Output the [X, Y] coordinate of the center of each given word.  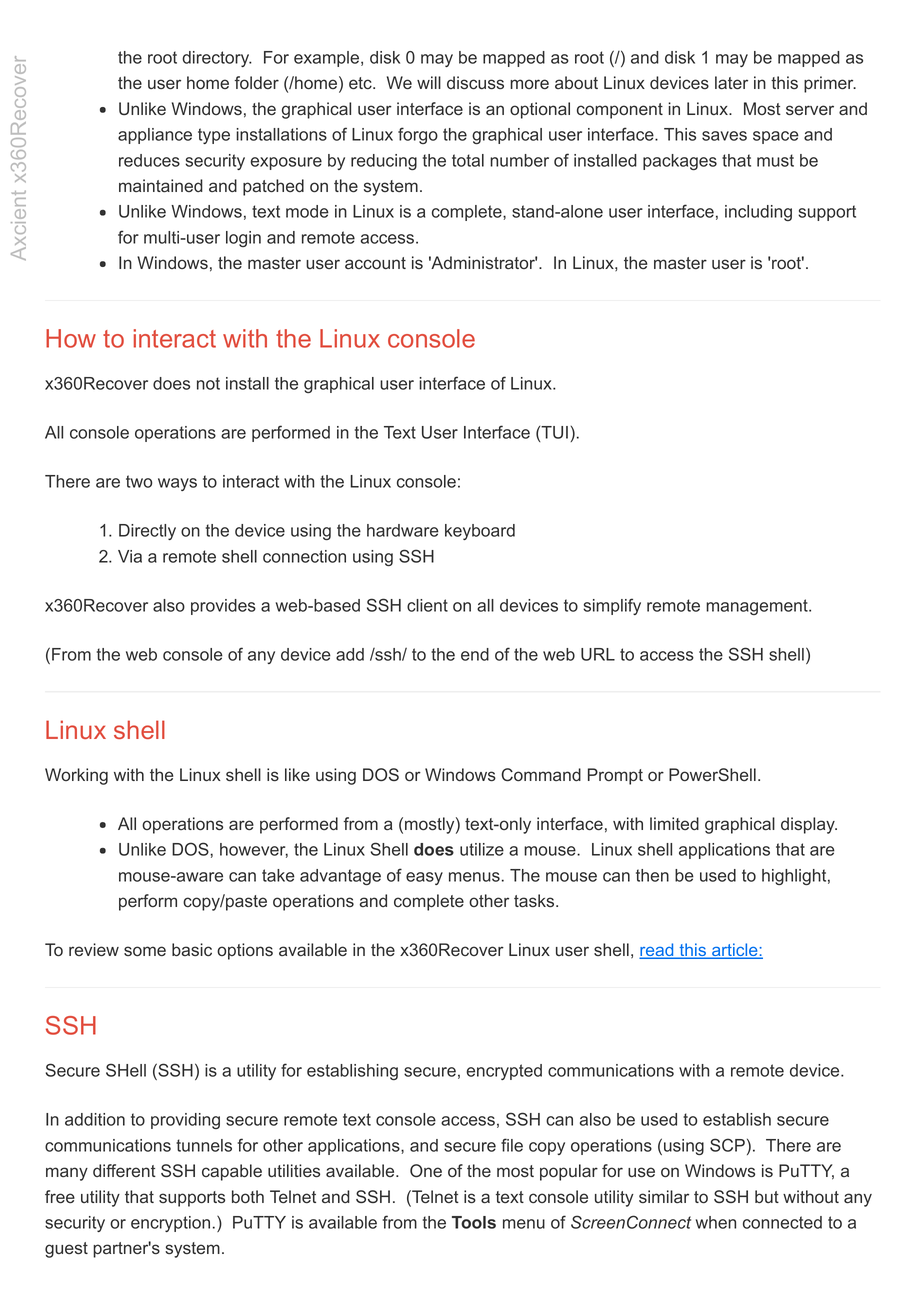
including [758, 213]
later [731, 83]
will [429, 82]
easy [424, 878]
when [716, 1222]
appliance [155, 136]
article [735, 951]
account [375, 263]
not [208, 383]
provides [223, 607]
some [145, 951]
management [758, 607]
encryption [170, 1224]
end [475, 654]
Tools [474, 1222]
